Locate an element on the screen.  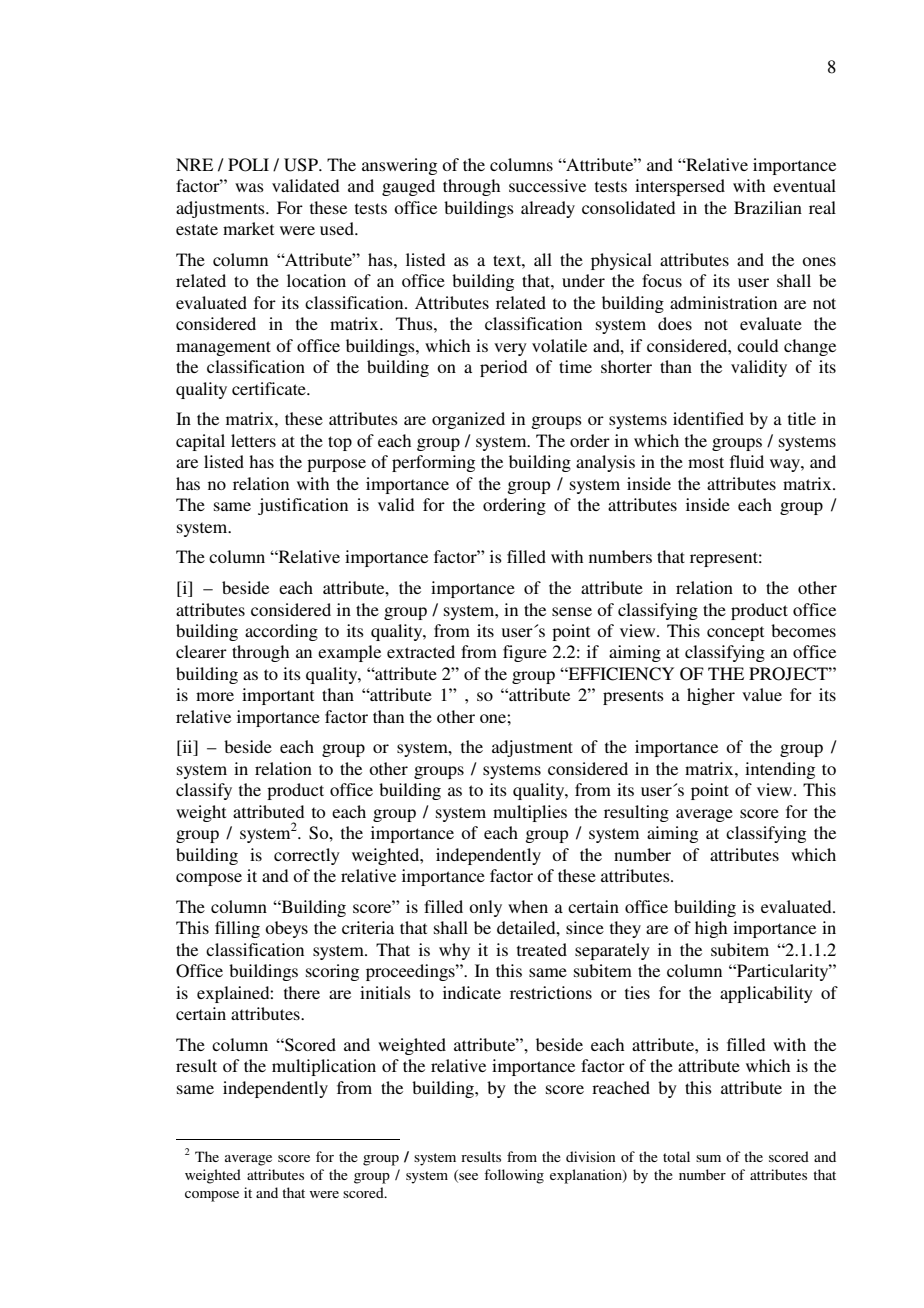
successive is located at coordinates (547, 185).
